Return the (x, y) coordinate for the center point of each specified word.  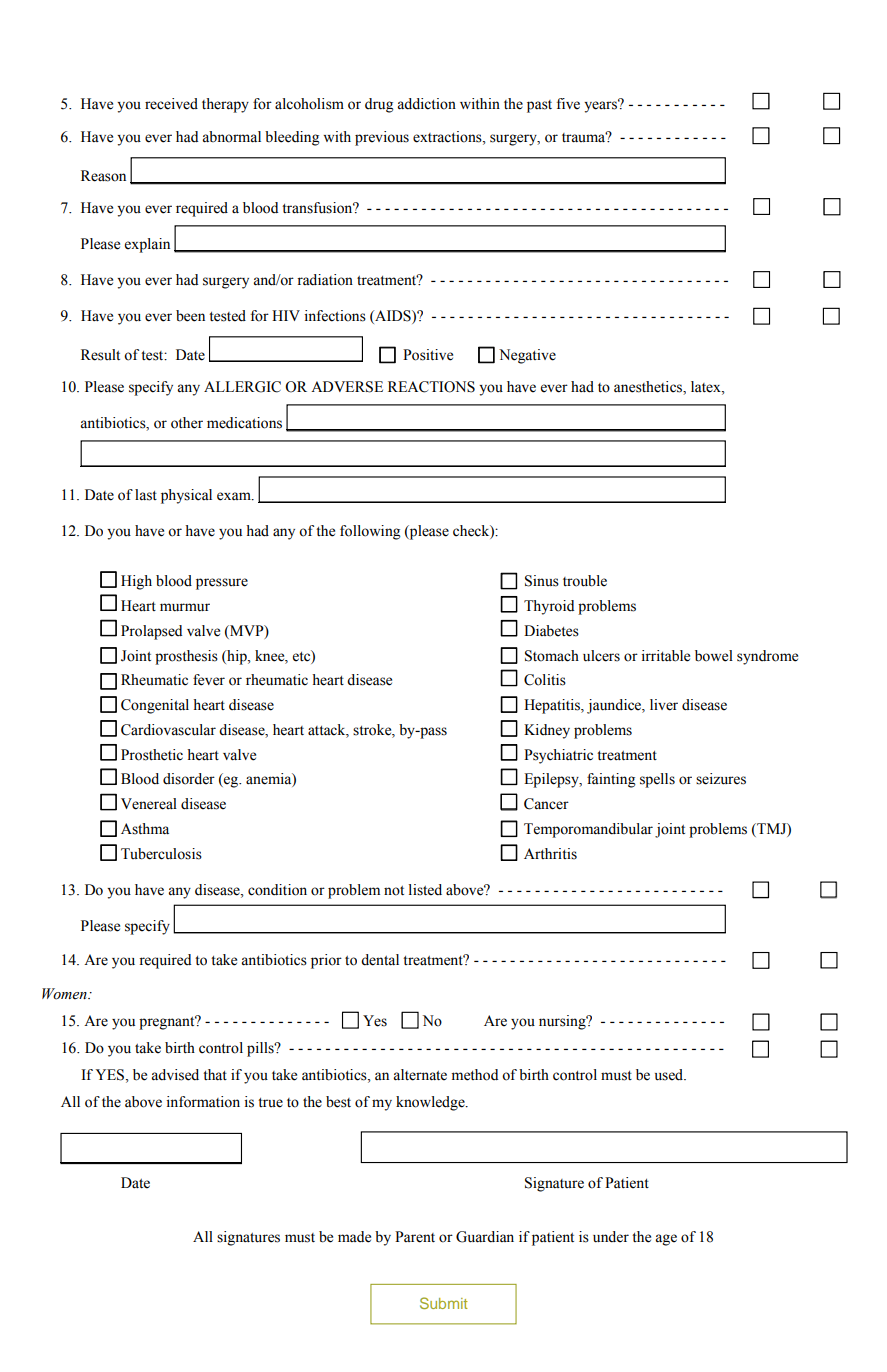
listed (425, 890)
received (171, 104)
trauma (585, 137)
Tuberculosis (161, 854)
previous (382, 138)
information (203, 1102)
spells (657, 780)
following (370, 532)
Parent (415, 1237)
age (666, 1240)
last (146, 495)
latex (707, 387)
